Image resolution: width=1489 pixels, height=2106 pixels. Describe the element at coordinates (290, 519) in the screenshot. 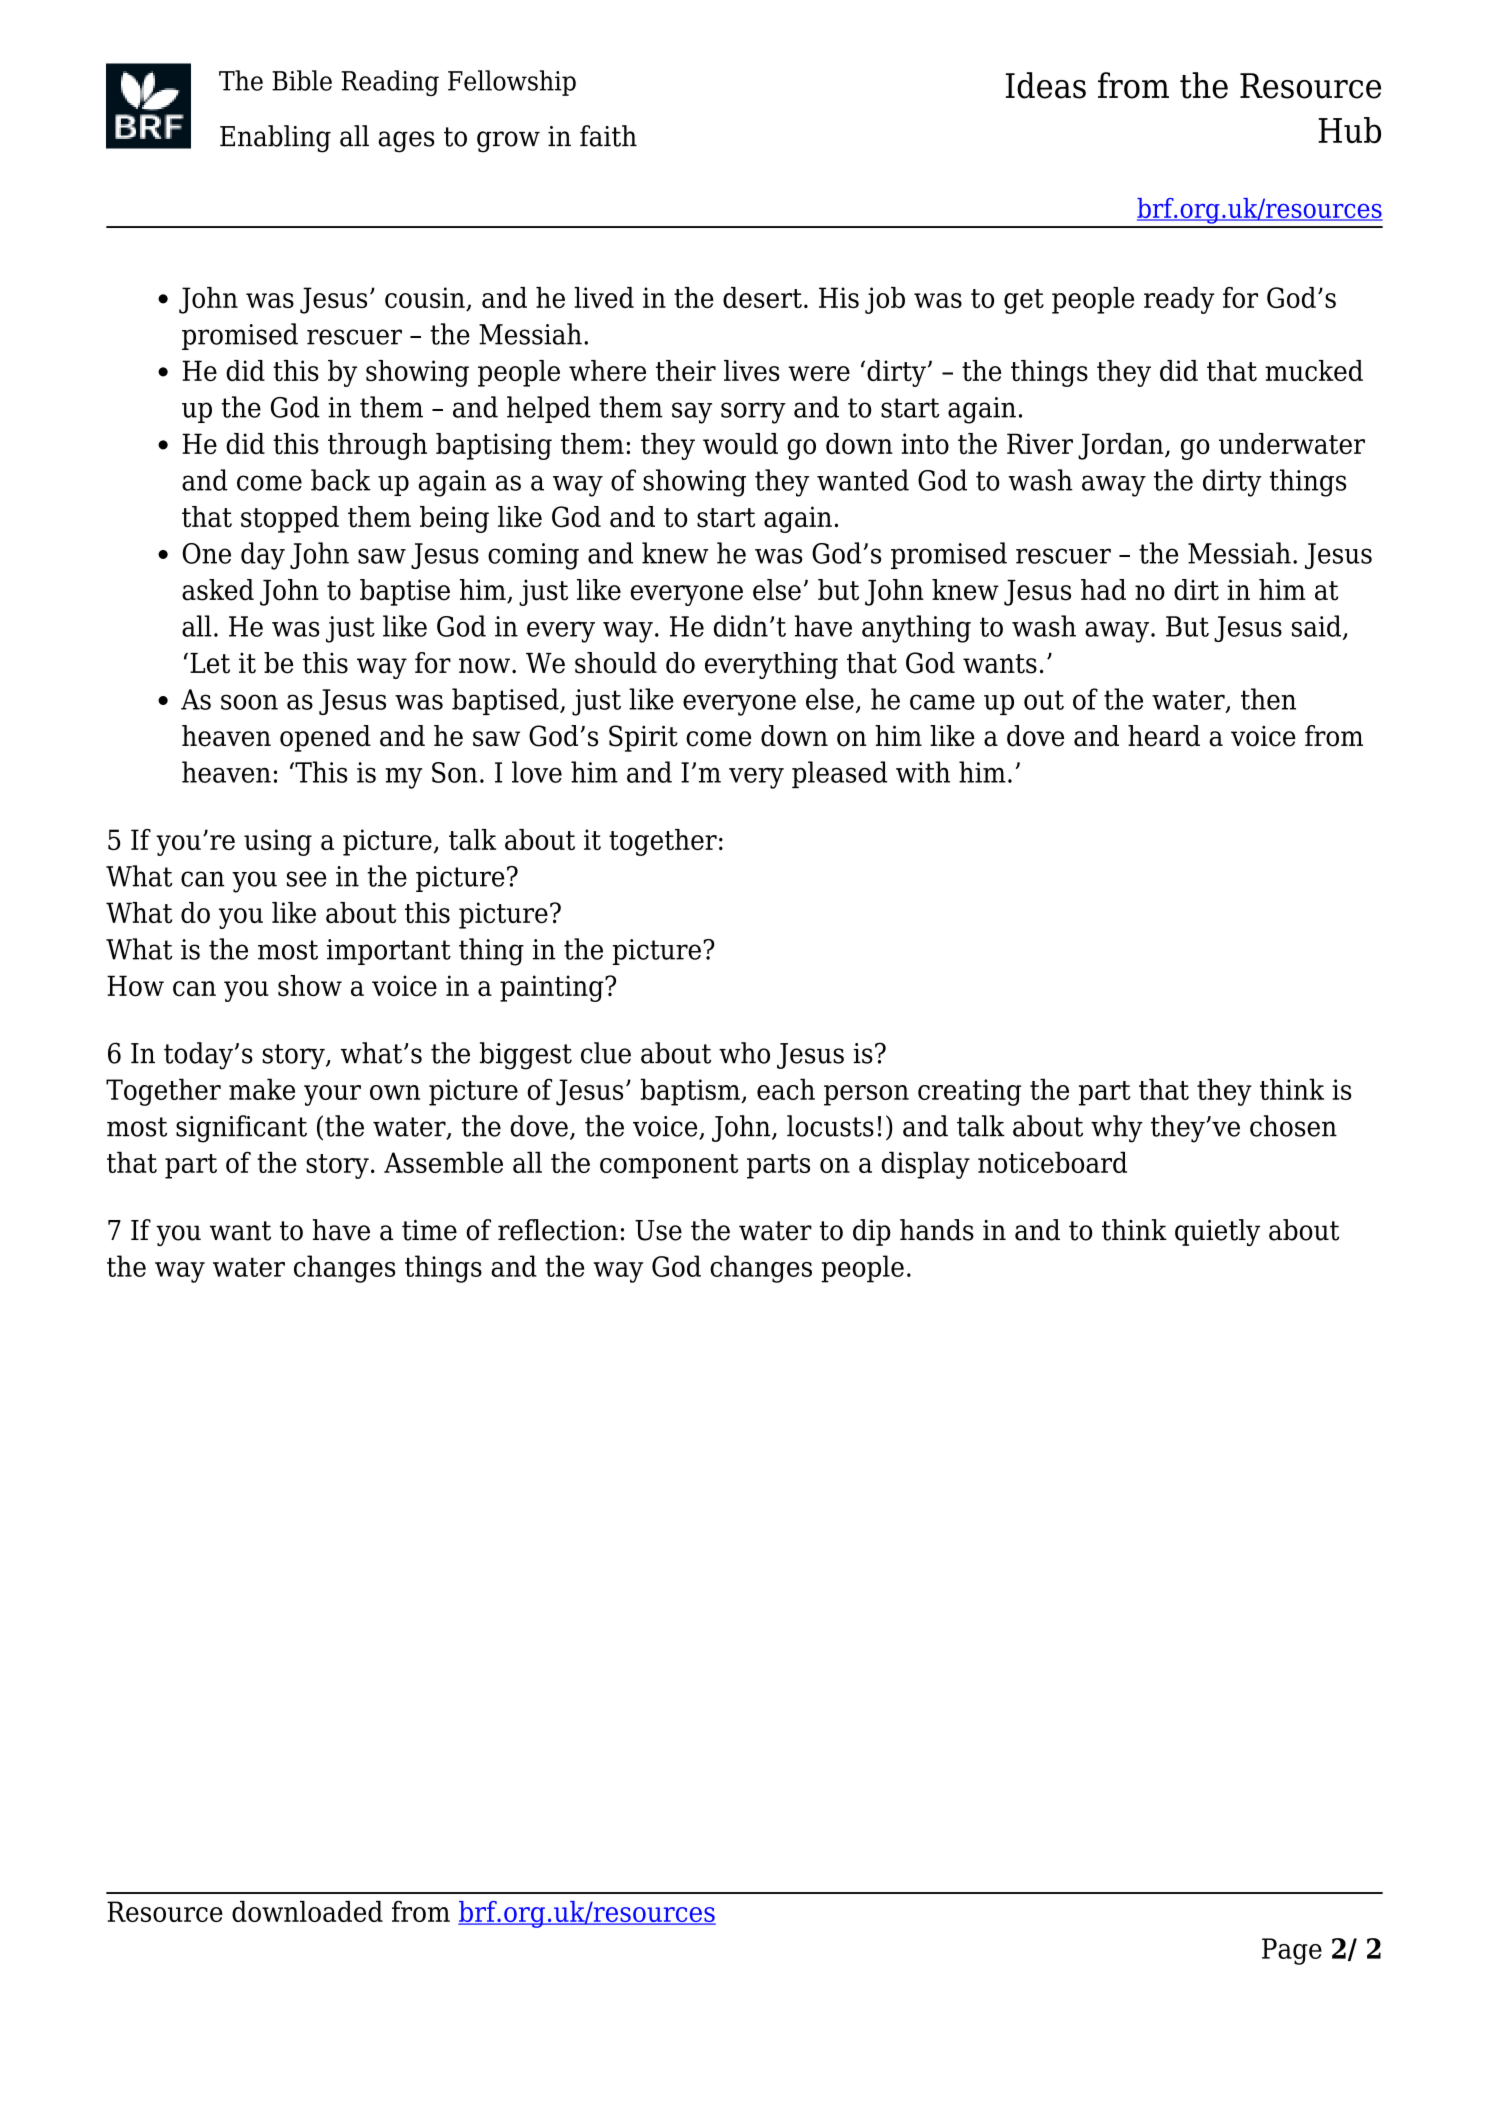

I see `stopped` at that location.
